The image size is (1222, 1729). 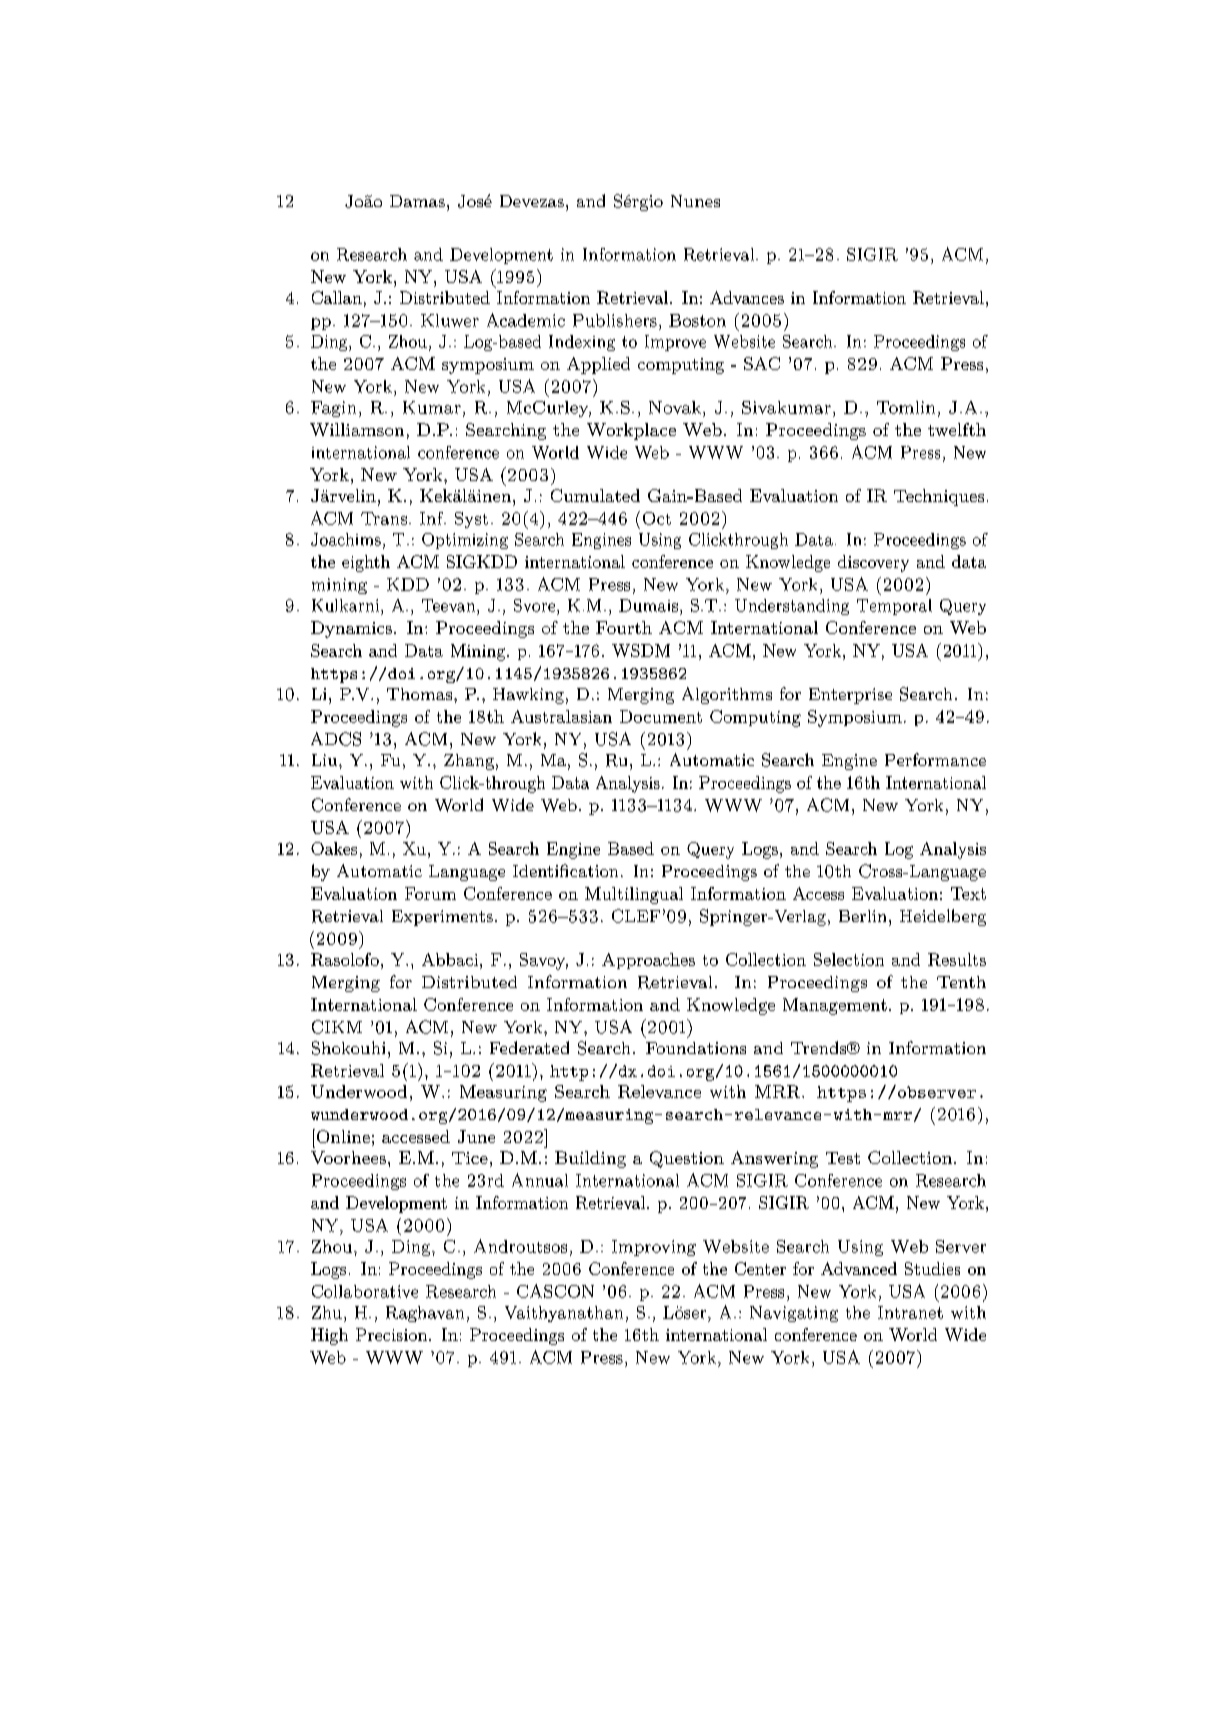 What do you see at coordinates (450, 320) in the screenshot?
I see `Kluwer` at bounding box center [450, 320].
